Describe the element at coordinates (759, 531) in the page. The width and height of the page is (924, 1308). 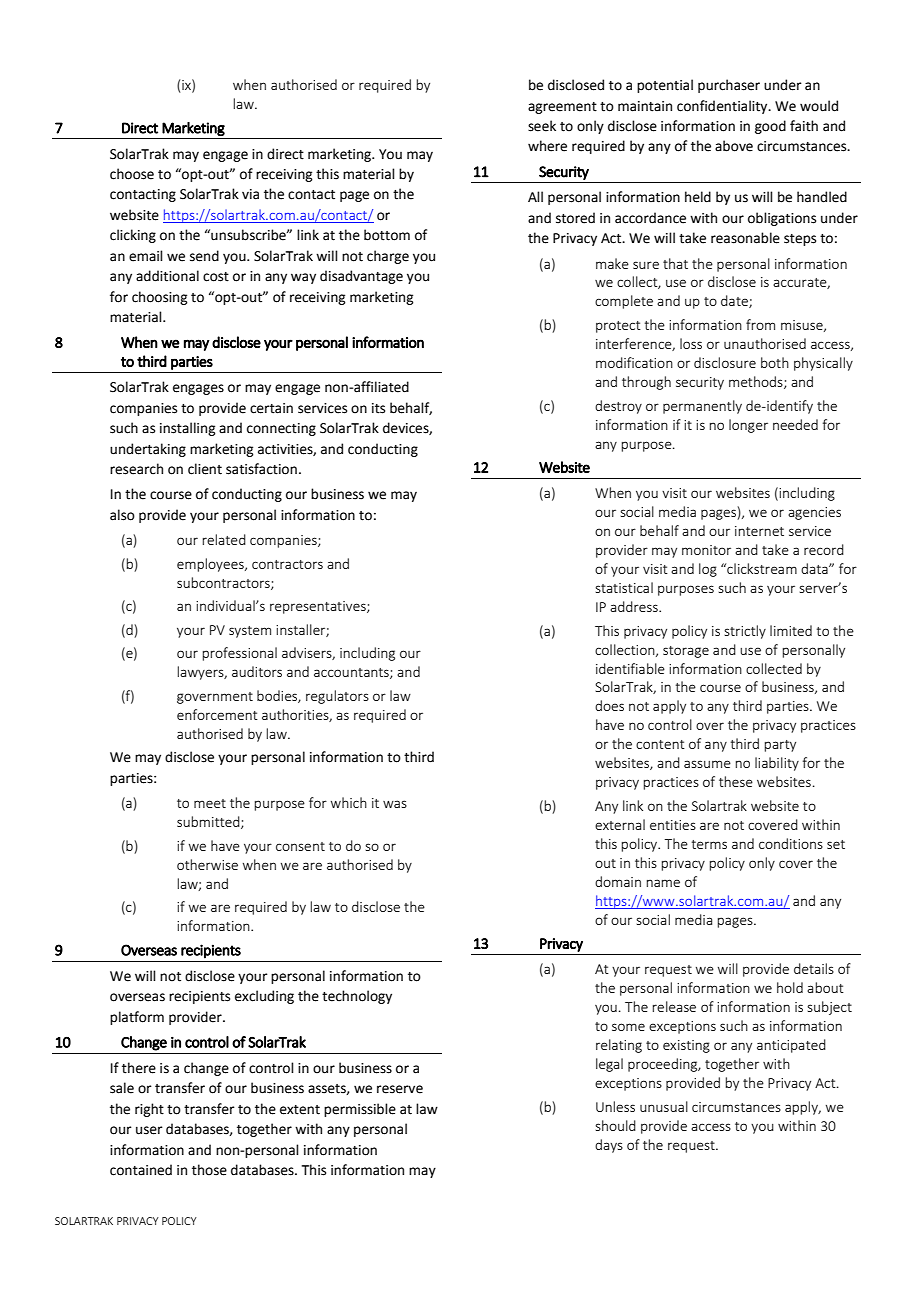
I see `internet` at that location.
